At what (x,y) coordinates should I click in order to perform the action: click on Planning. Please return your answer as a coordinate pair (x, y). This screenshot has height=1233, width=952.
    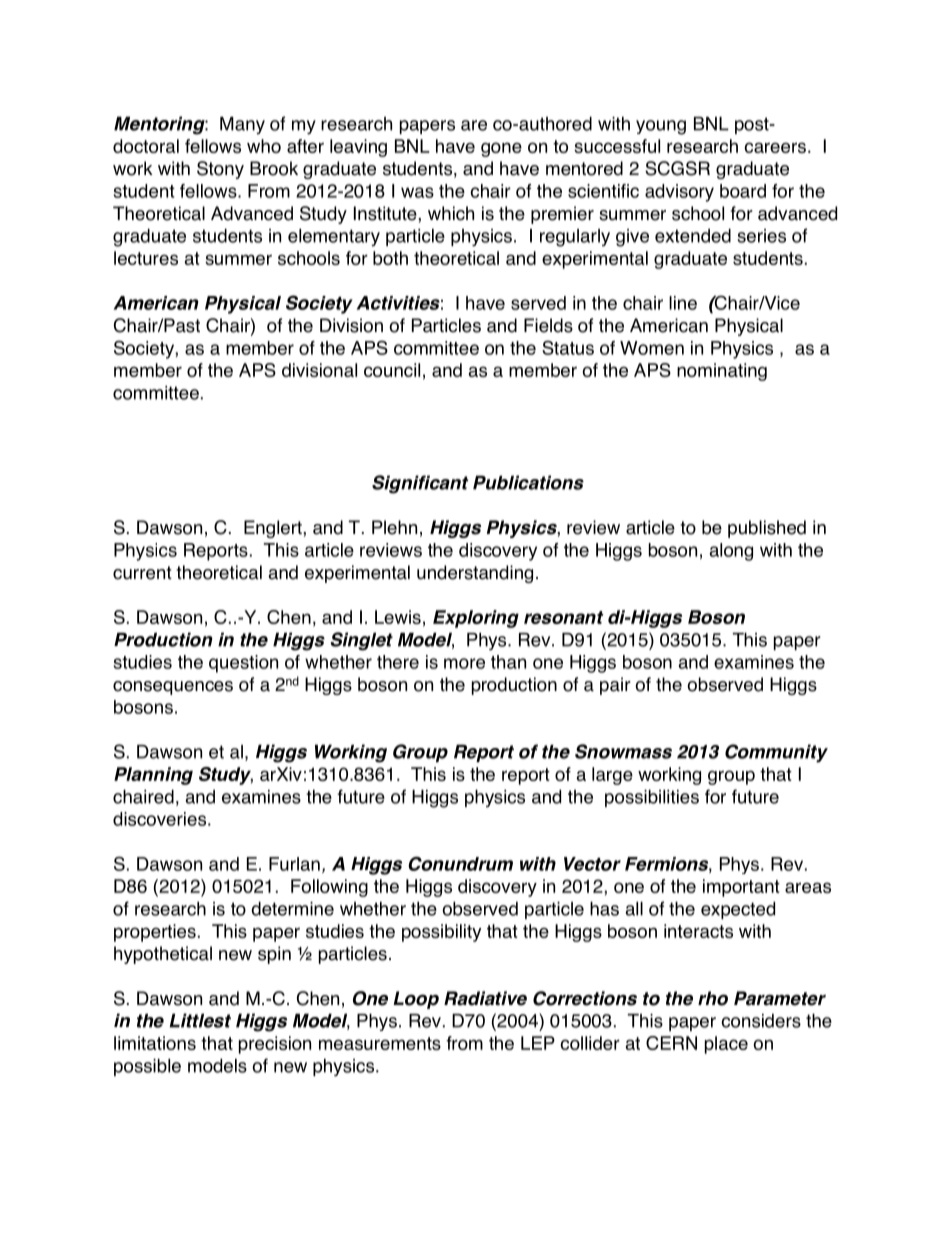
    Looking at the image, I should click on (153, 776).
